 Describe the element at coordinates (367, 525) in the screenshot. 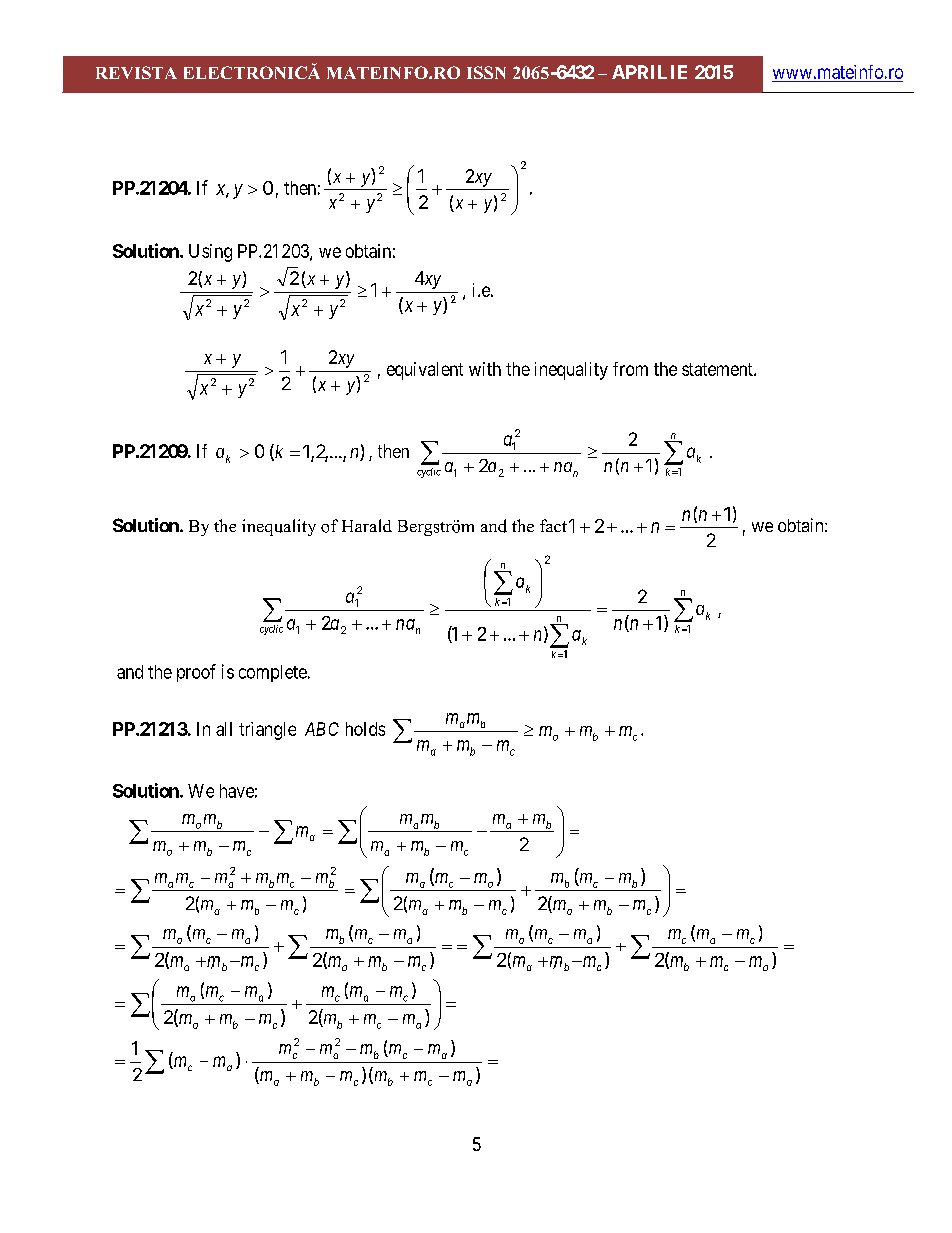

I see `Harald` at that location.
